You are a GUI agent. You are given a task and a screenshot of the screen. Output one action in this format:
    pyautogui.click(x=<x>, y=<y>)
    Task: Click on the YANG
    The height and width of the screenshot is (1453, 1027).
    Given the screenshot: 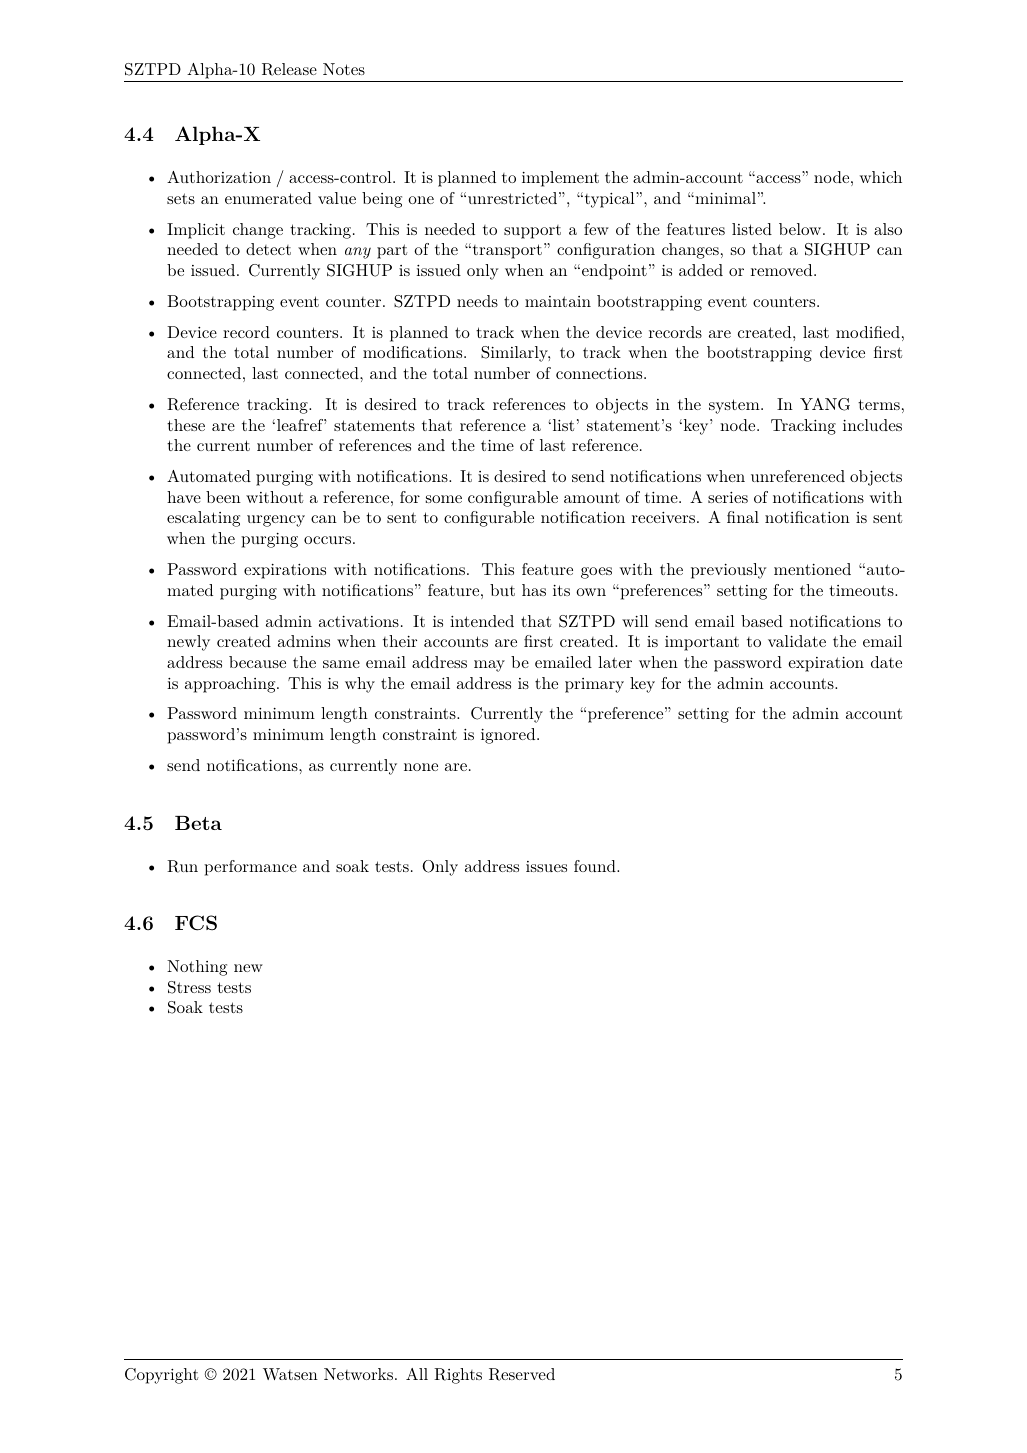 What is the action you would take?
    pyautogui.click(x=825, y=404)
